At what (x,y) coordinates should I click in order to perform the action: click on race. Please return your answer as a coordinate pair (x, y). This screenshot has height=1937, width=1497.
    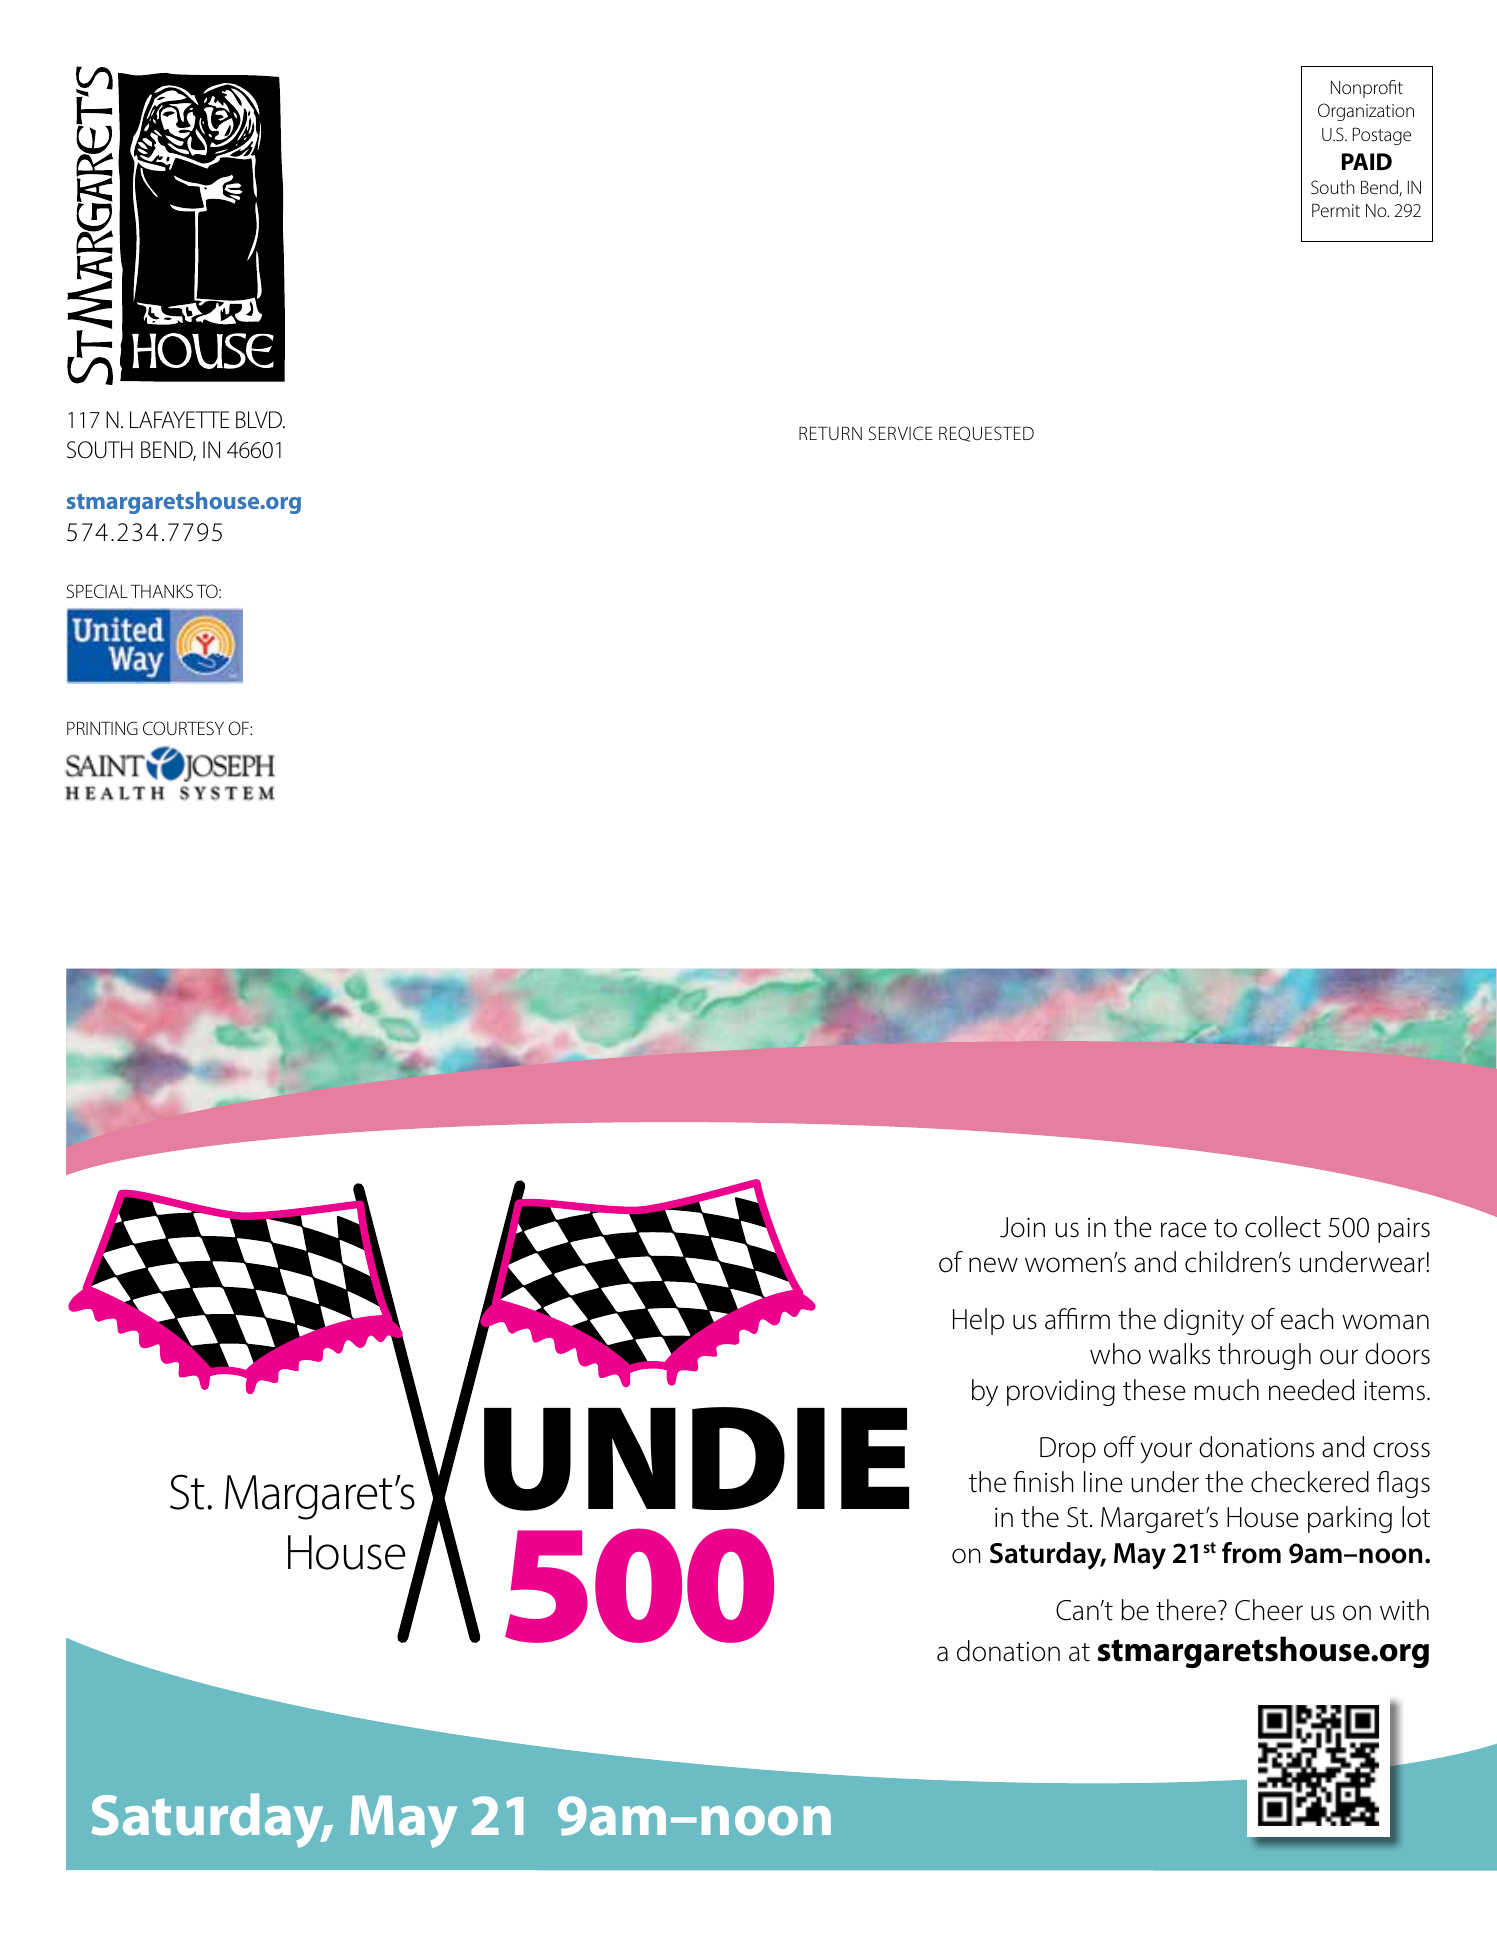
    Looking at the image, I should click on (1184, 1230).
